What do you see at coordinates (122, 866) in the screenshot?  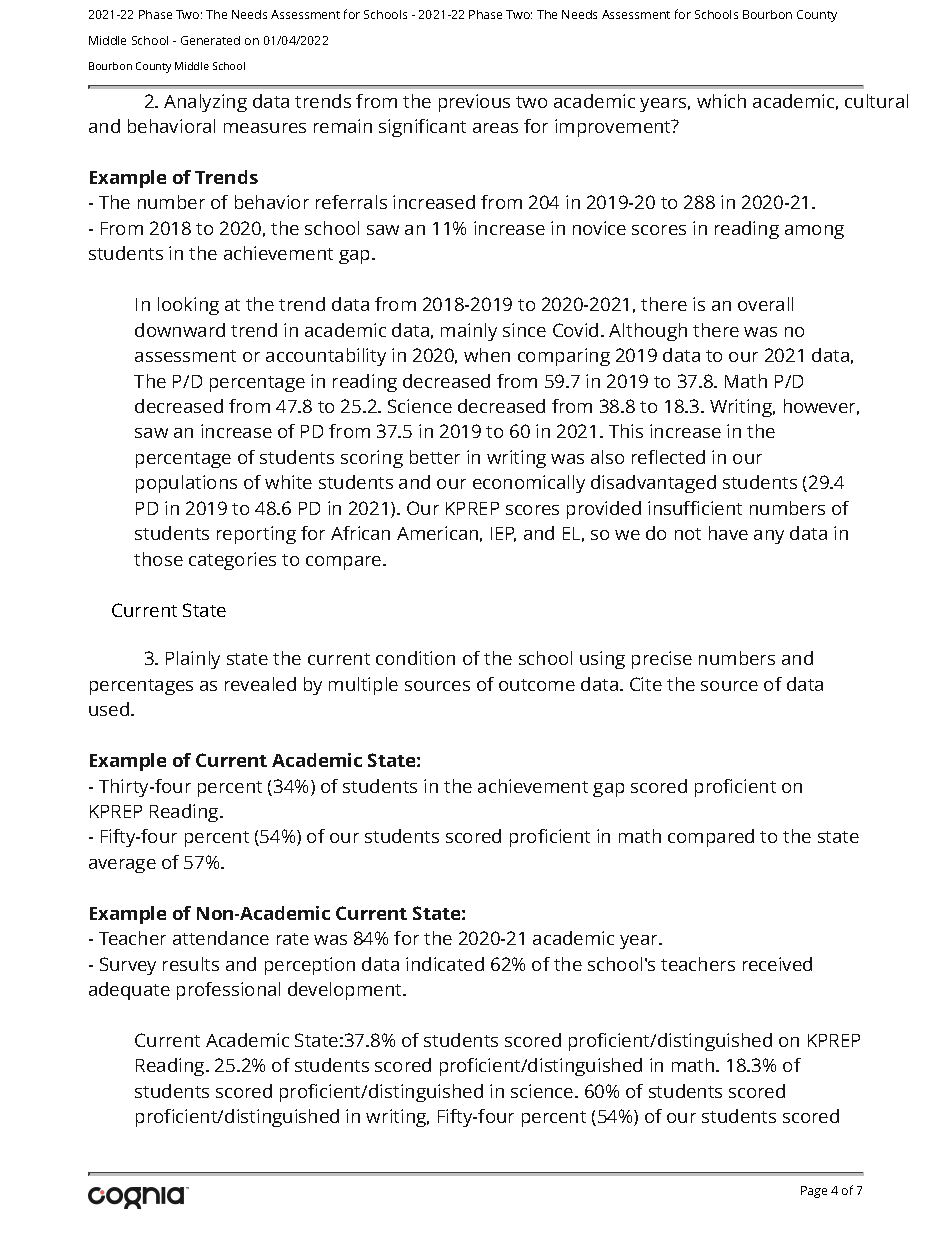 I see `average` at bounding box center [122, 866].
